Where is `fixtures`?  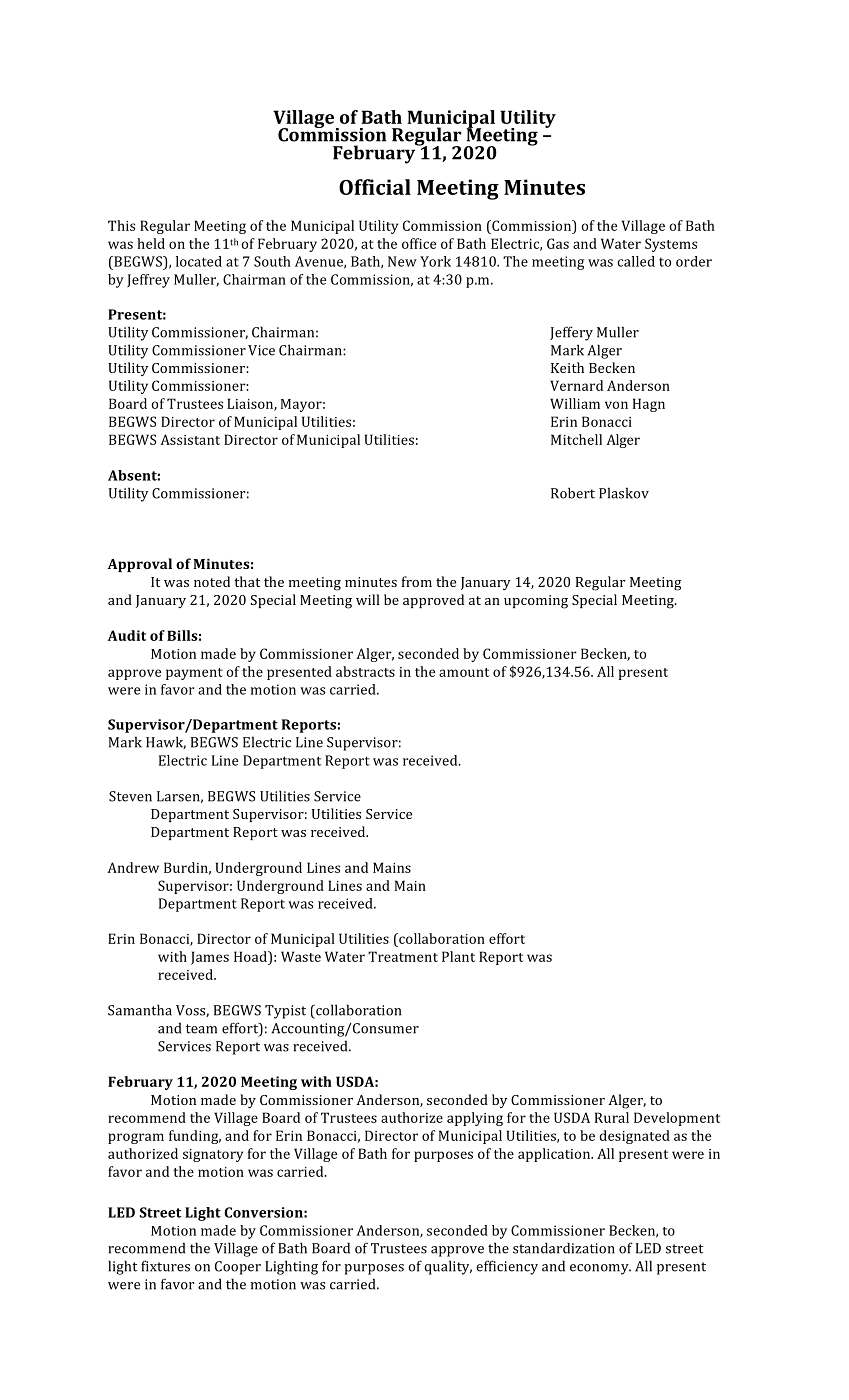 fixtures is located at coordinates (165, 1266).
